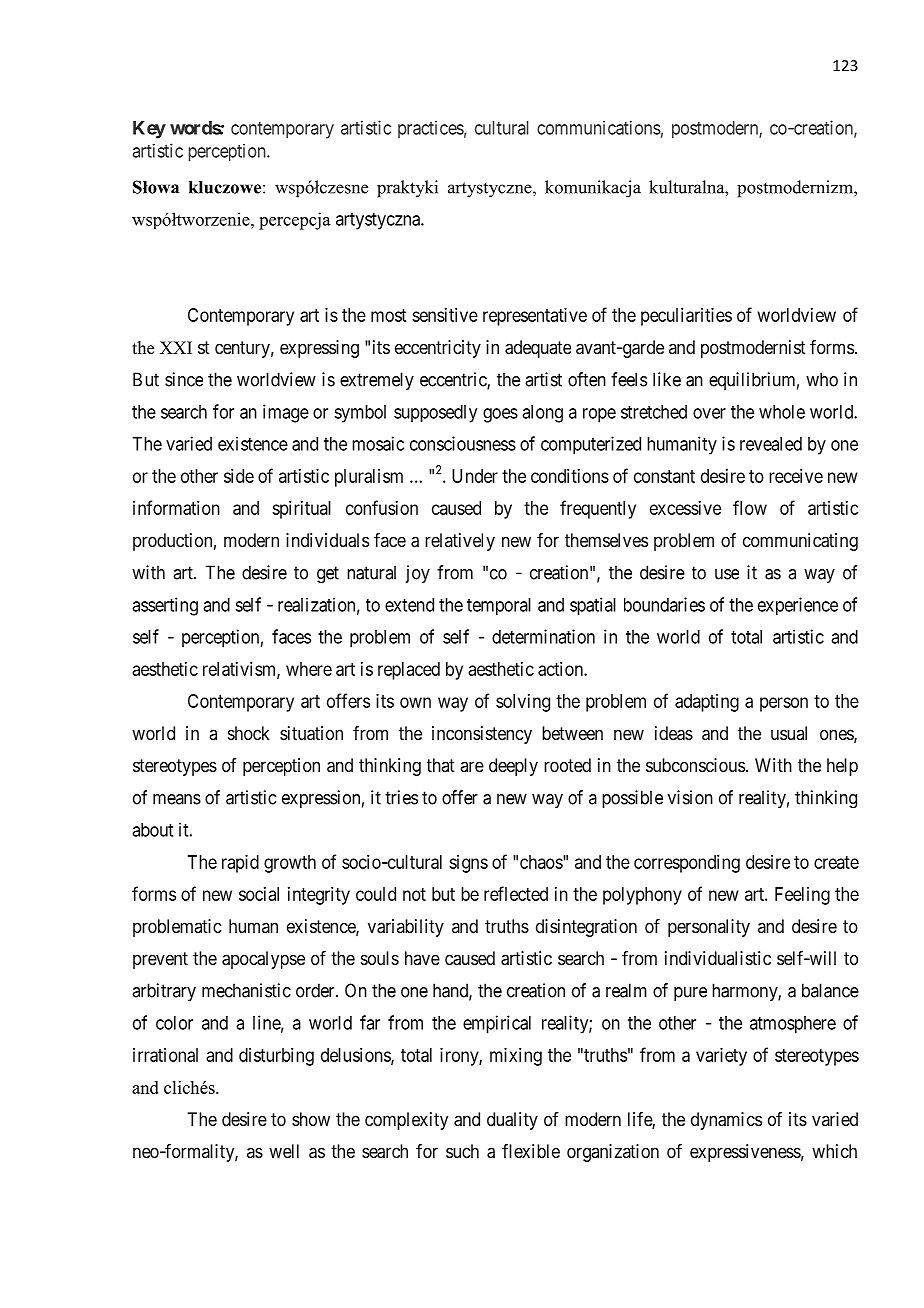 Image resolution: width=924 pixels, height=1308 pixels. What do you see at coordinates (149, 130) in the screenshot?
I see `Key` at bounding box center [149, 130].
